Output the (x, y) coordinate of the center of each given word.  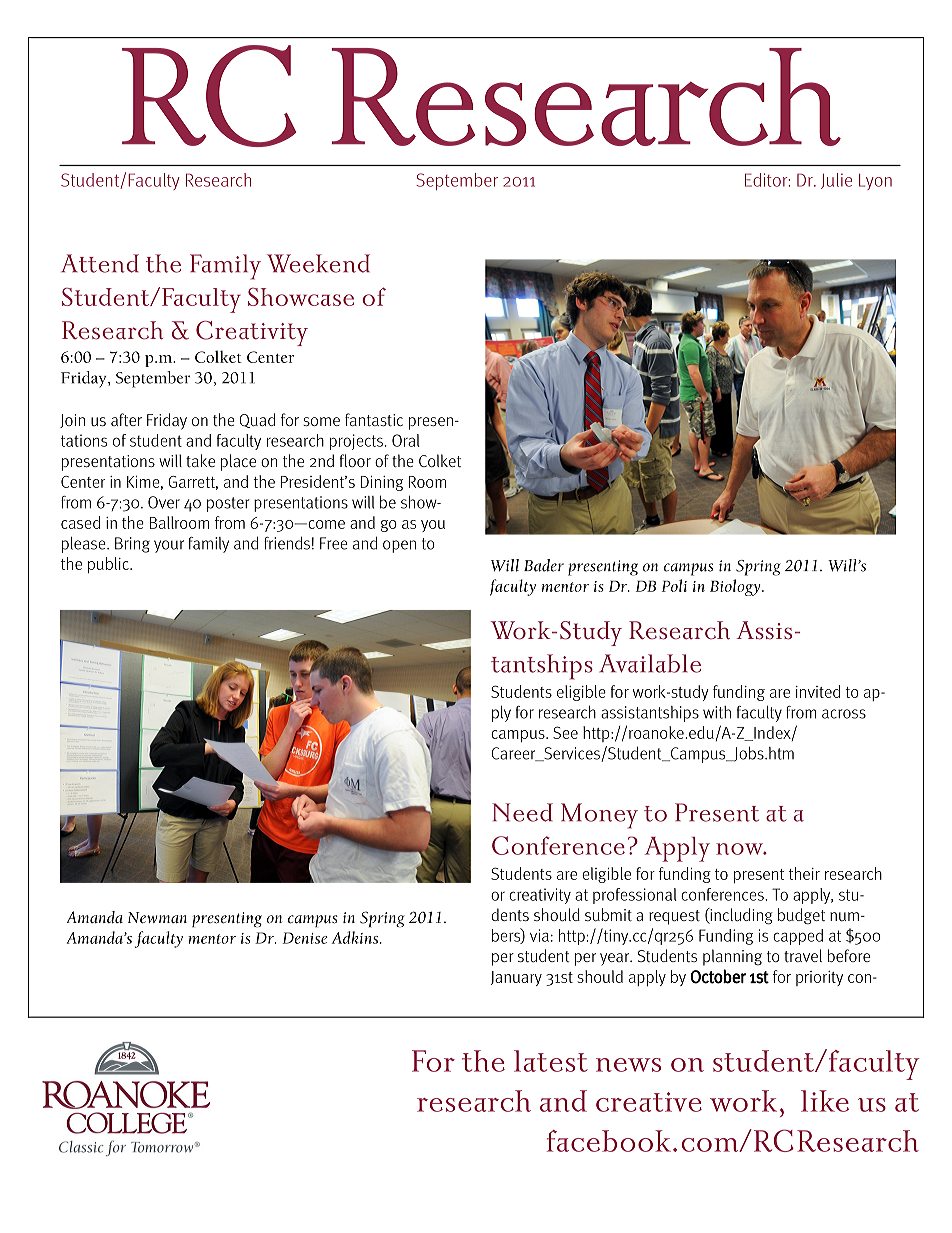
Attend (100, 263)
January (516, 978)
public (109, 565)
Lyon (875, 182)
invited (818, 691)
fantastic (374, 419)
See (565, 732)
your (169, 546)
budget (801, 916)
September (457, 181)
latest (551, 1061)
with (717, 712)
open (399, 546)
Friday (167, 421)
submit (608, 915)
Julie (836, 181)
